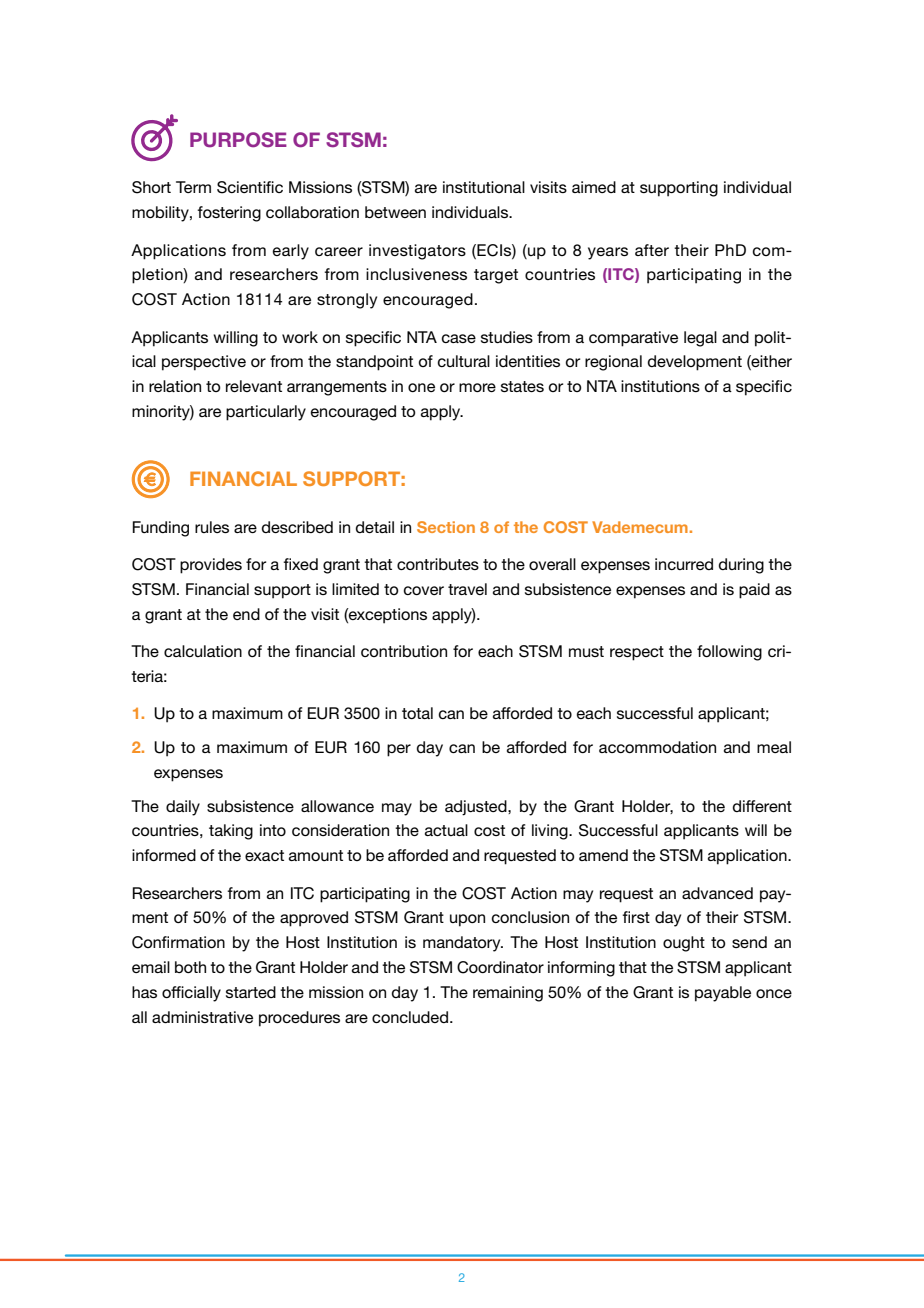 This screenshot has height=1308, width=924. What do you see at coordinates (395, 212) in the screenshot?
I see `between` at bounding box center [395, 212].
